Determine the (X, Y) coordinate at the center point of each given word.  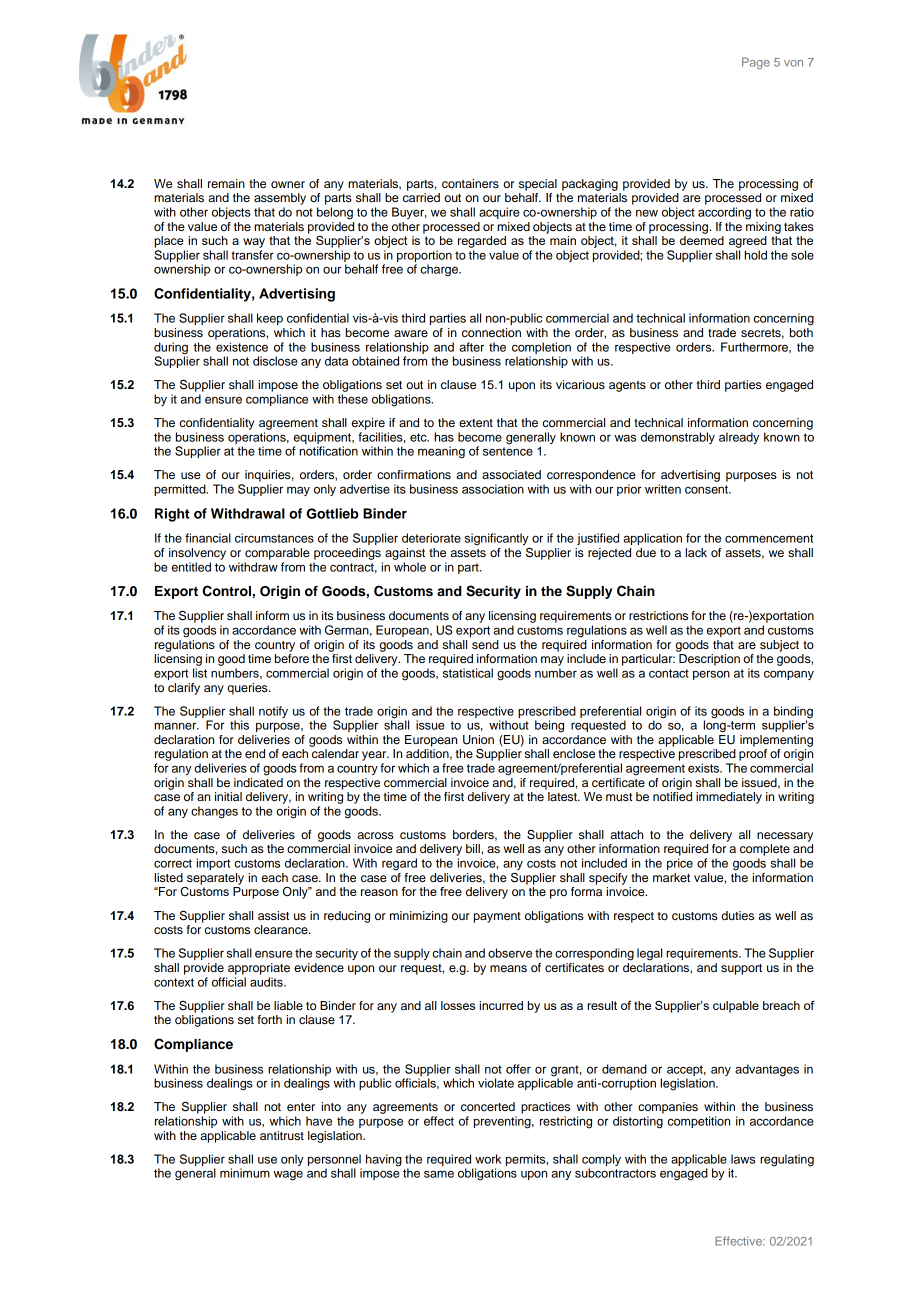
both (801, 331)
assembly (280, 199)
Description (709, 660)
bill (474, 848)
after (471, 347)
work (488, 1159)
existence (242, 347)
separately (215, 879)
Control (226, 591)
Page (756, 63)
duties (737, 915)
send (485, 644)
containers (470, 183)
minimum (245, 1173)
